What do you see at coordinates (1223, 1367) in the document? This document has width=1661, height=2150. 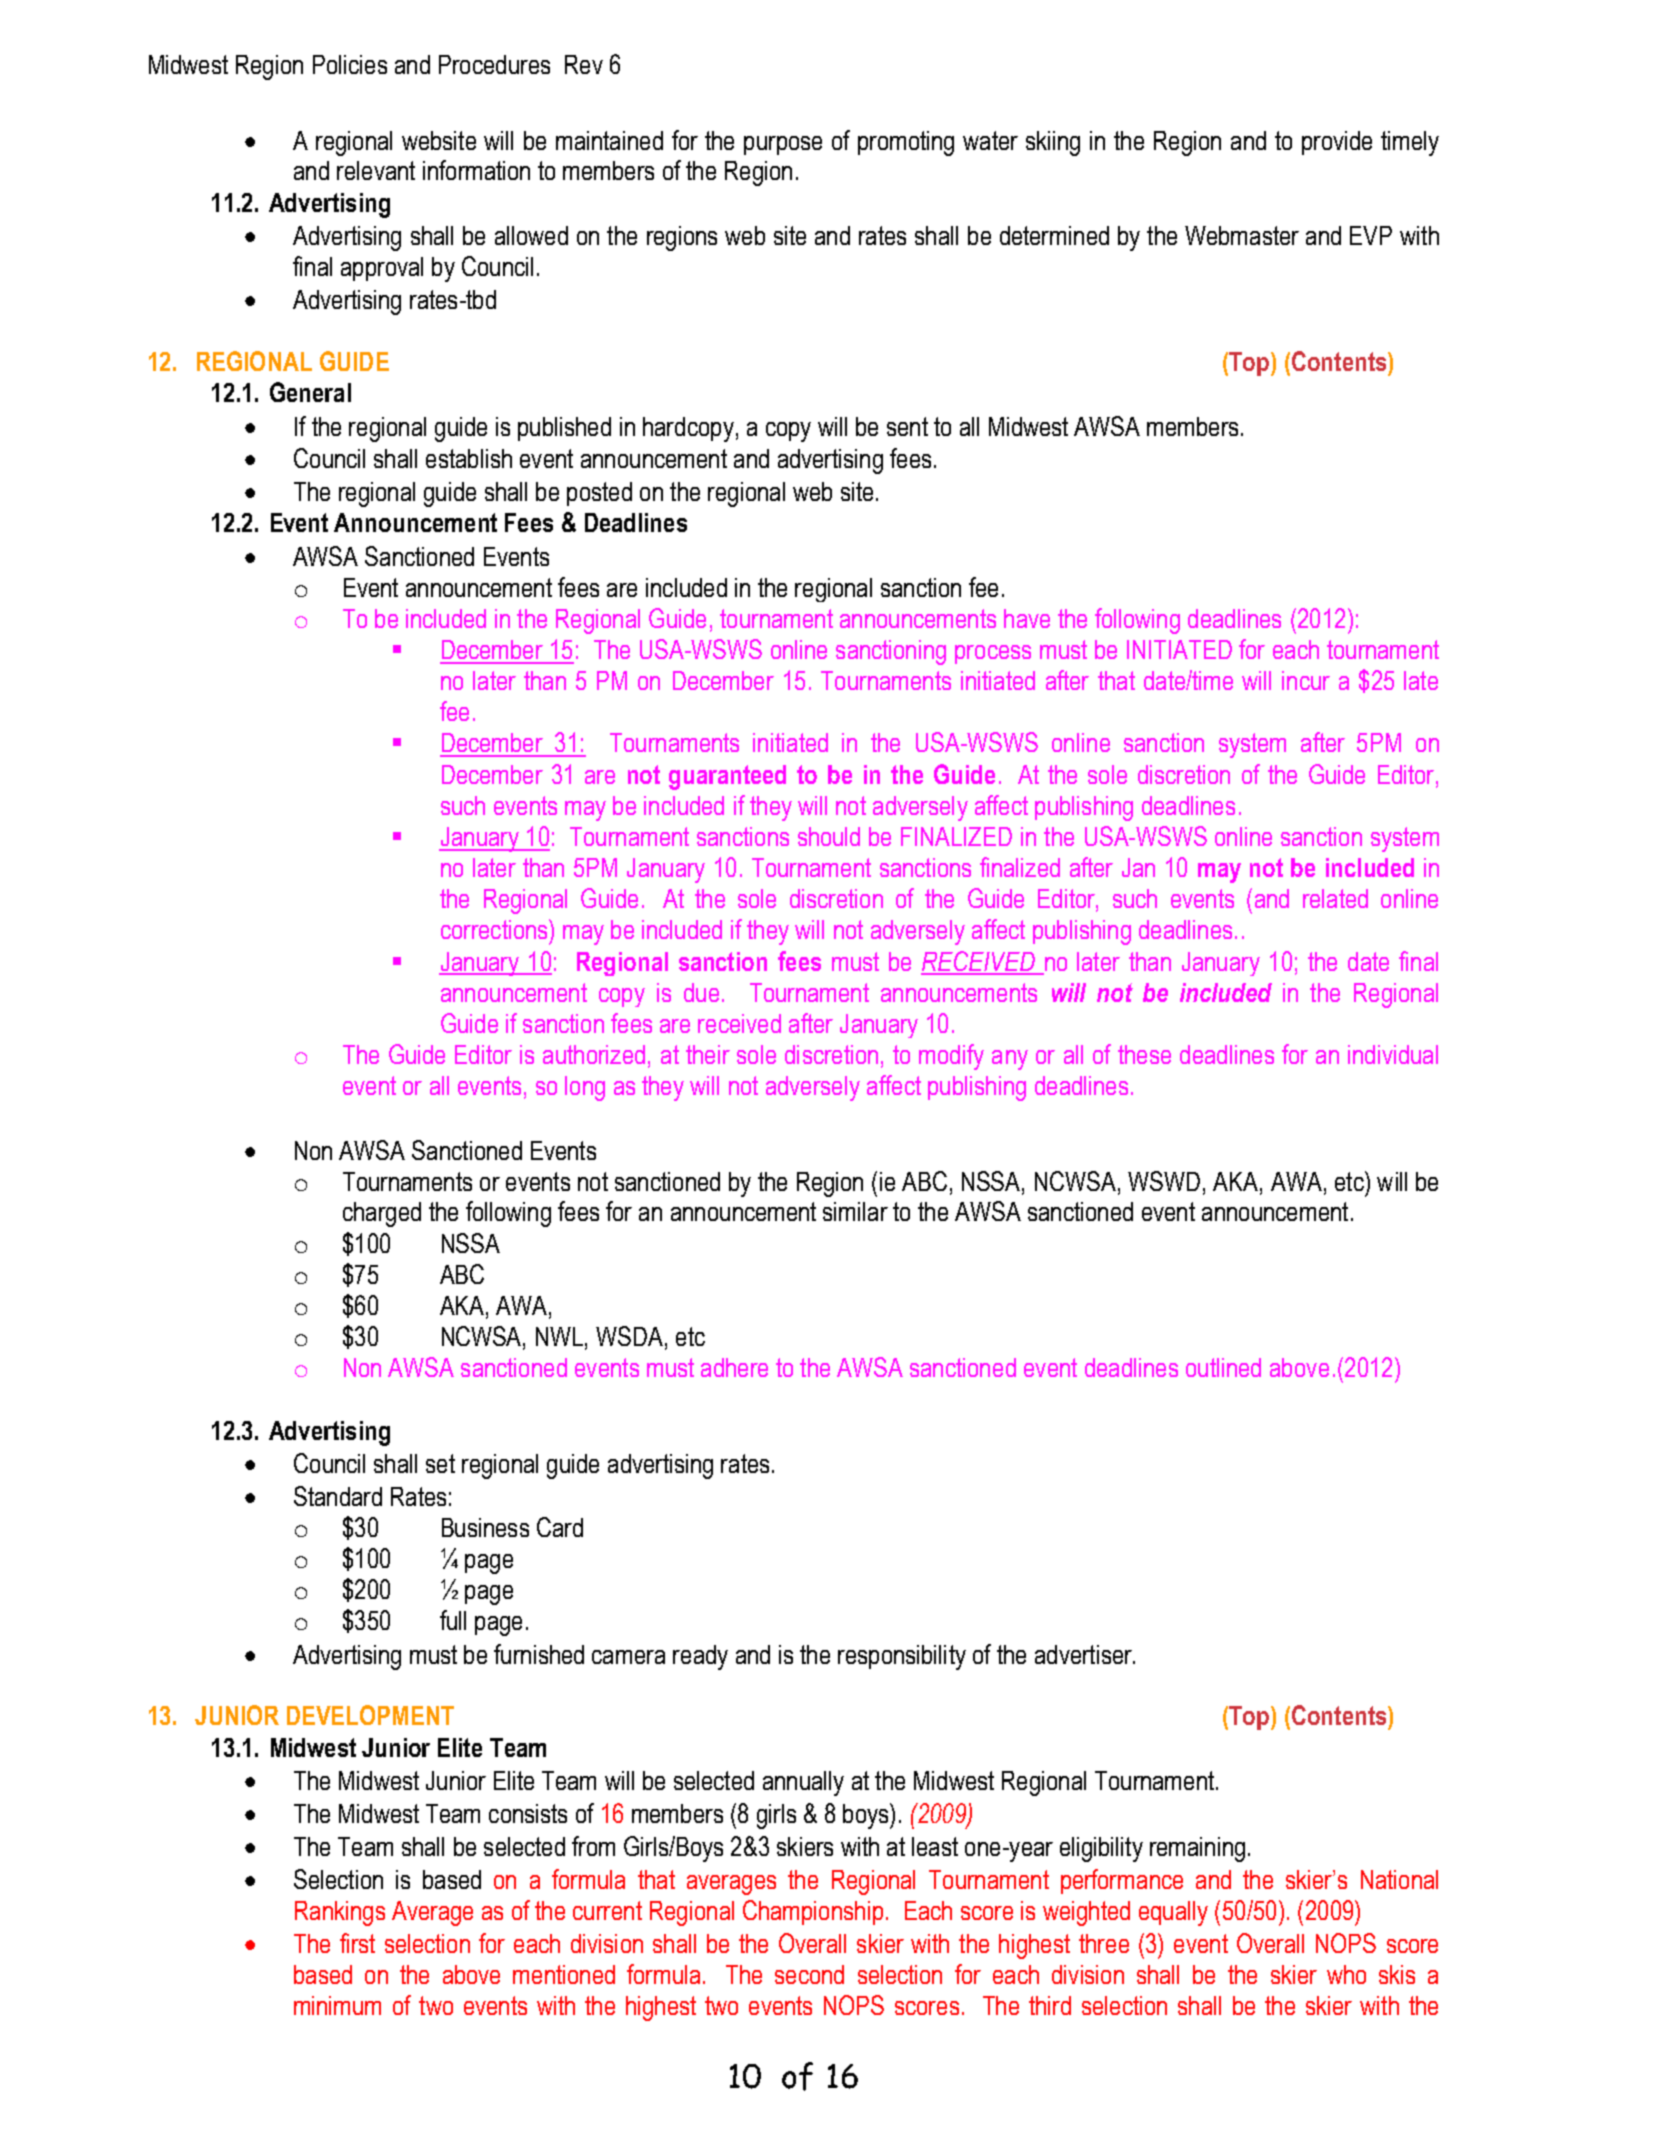 I see `outlined` at bounding box center [1223, 1367].
